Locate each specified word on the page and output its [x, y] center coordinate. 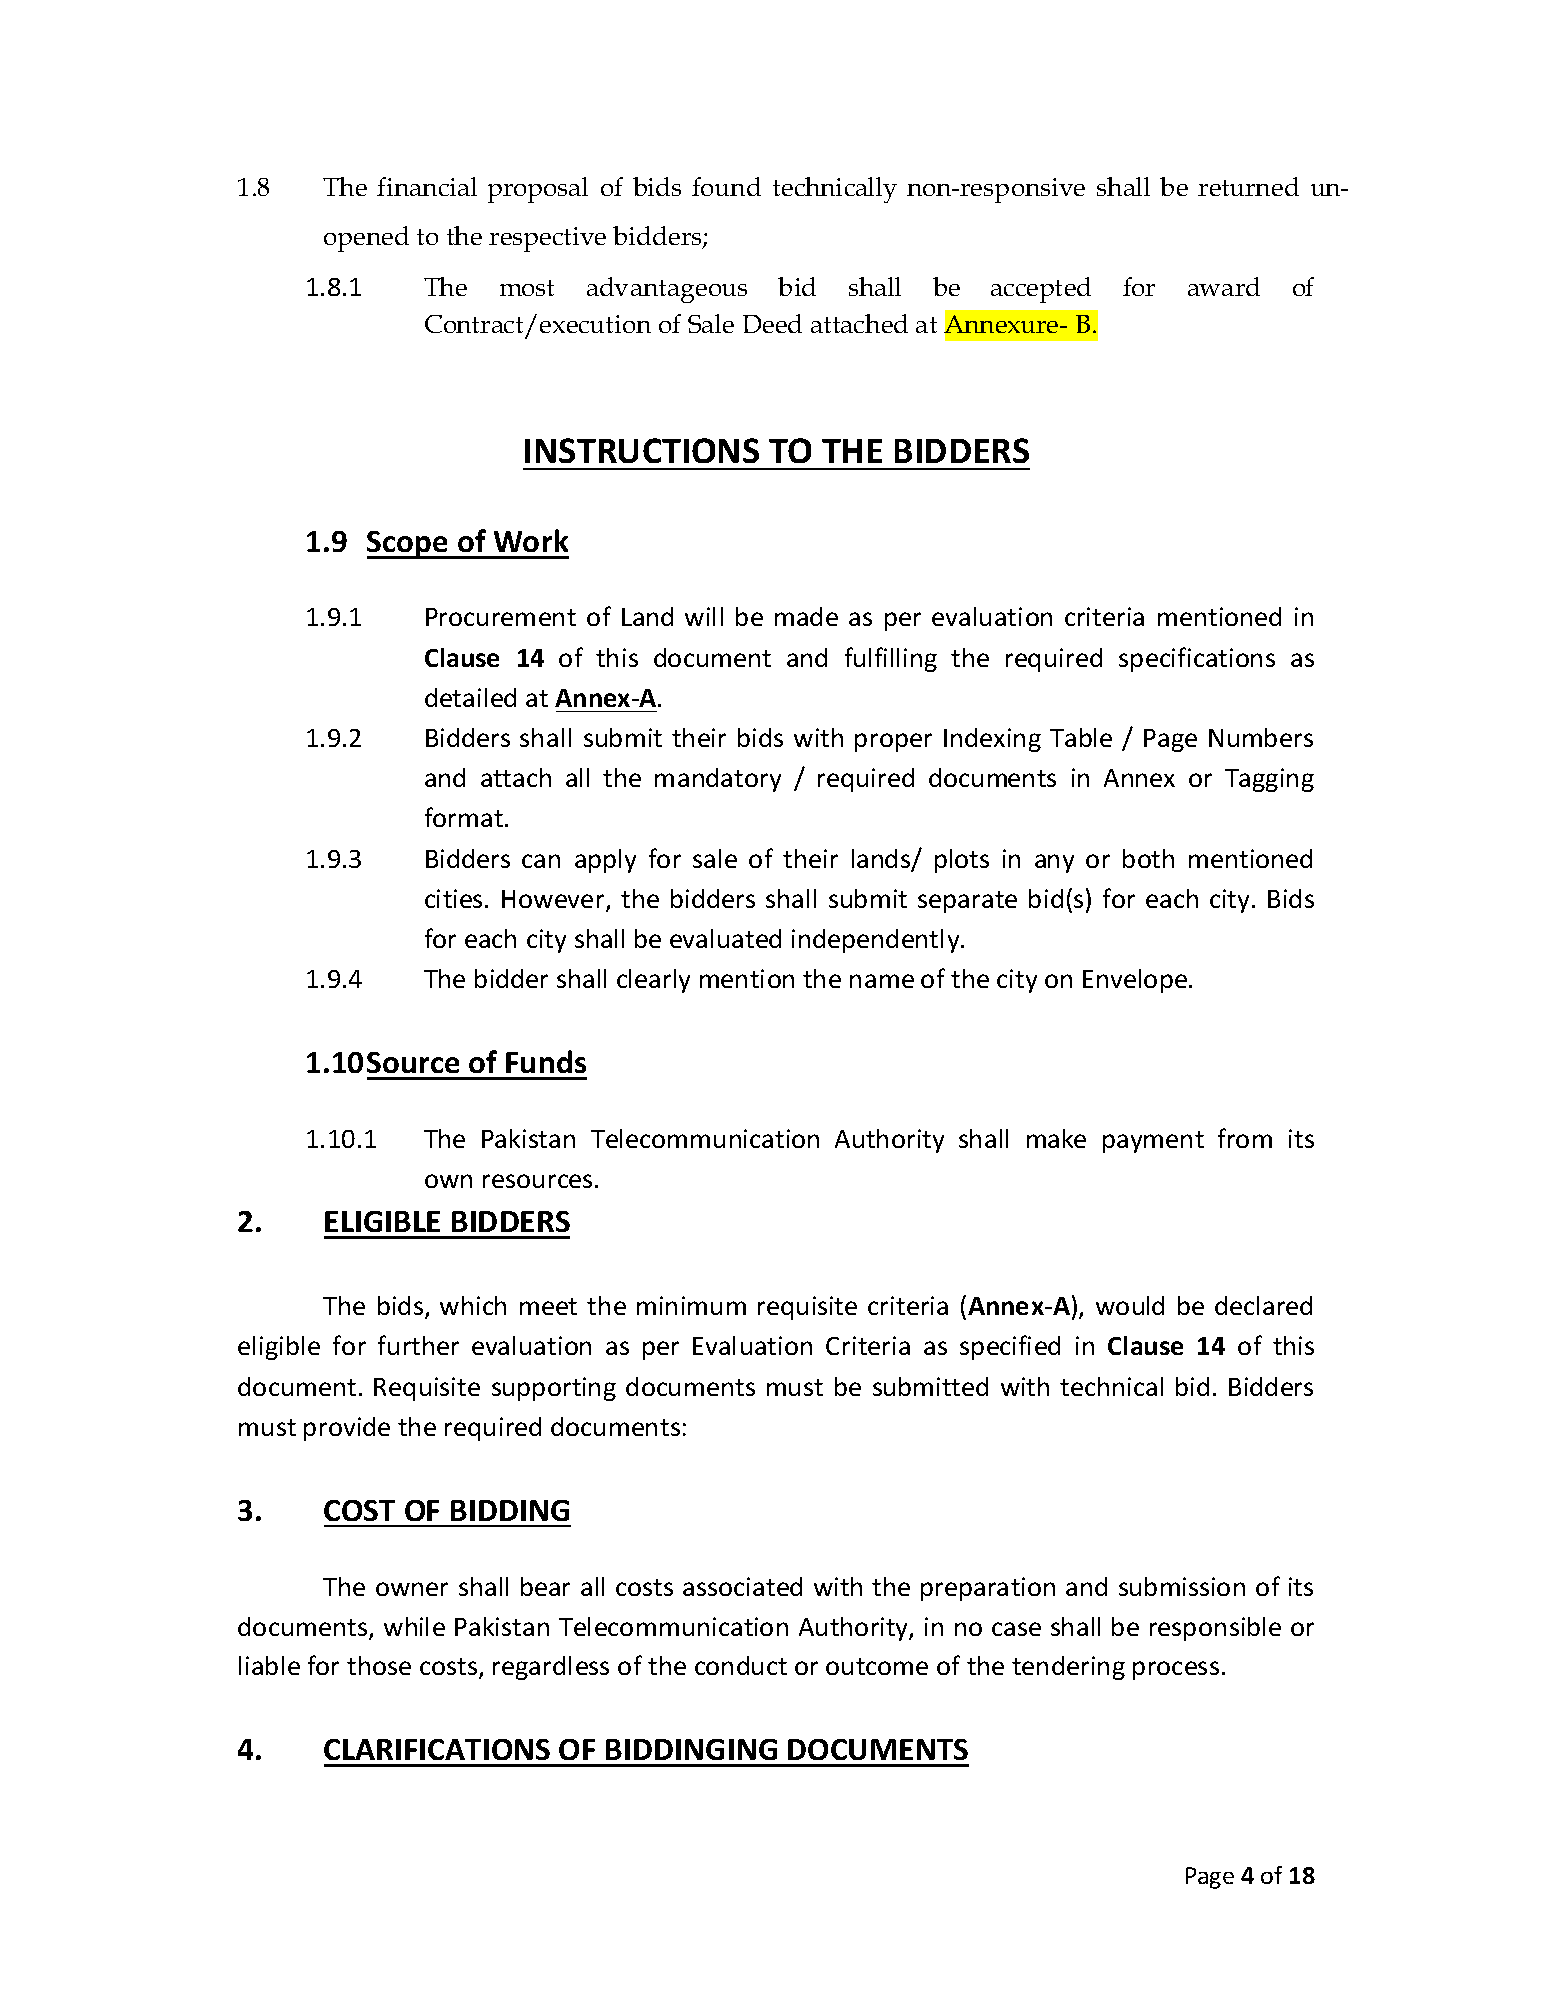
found [726, 186]
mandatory [718, 780]
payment [1153, 1142]
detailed [470, 697]
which [473, 1305]
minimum [691, 1305]
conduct [741, 1665]
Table [1081, 737]
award [1224, 286]
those [379, 1665]
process [1176, 1670]
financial [427, 186]
